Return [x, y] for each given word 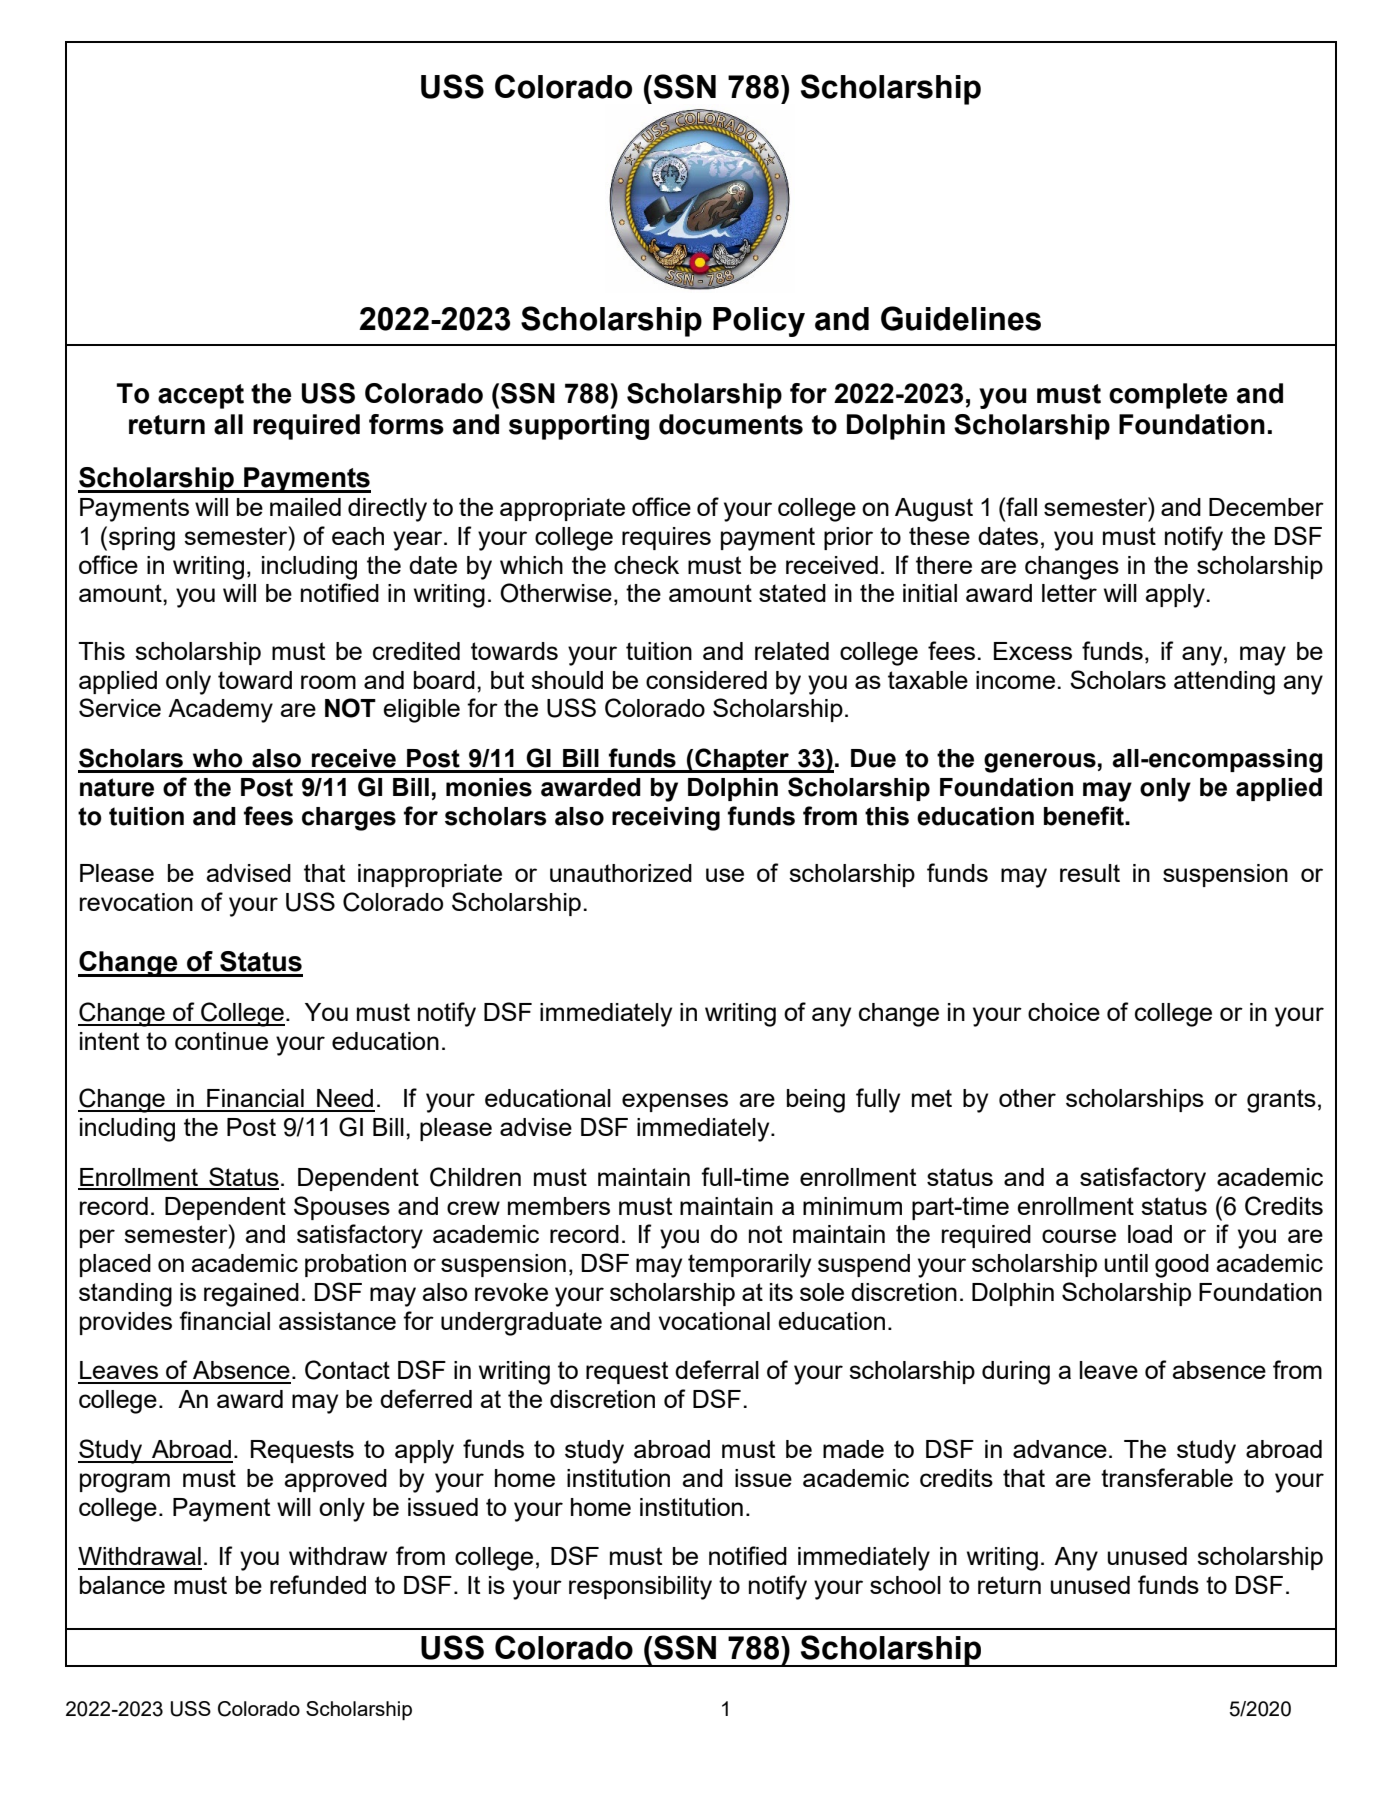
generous [1040, 763]
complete [1168, 396]
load [1150, 1234]
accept [201, 396]
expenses [675, 1102]
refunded [318, 1584]
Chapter [742, 760]
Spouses [342, 1208]
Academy [220, 711]
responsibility [640, 1588]
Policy [759, 322]
